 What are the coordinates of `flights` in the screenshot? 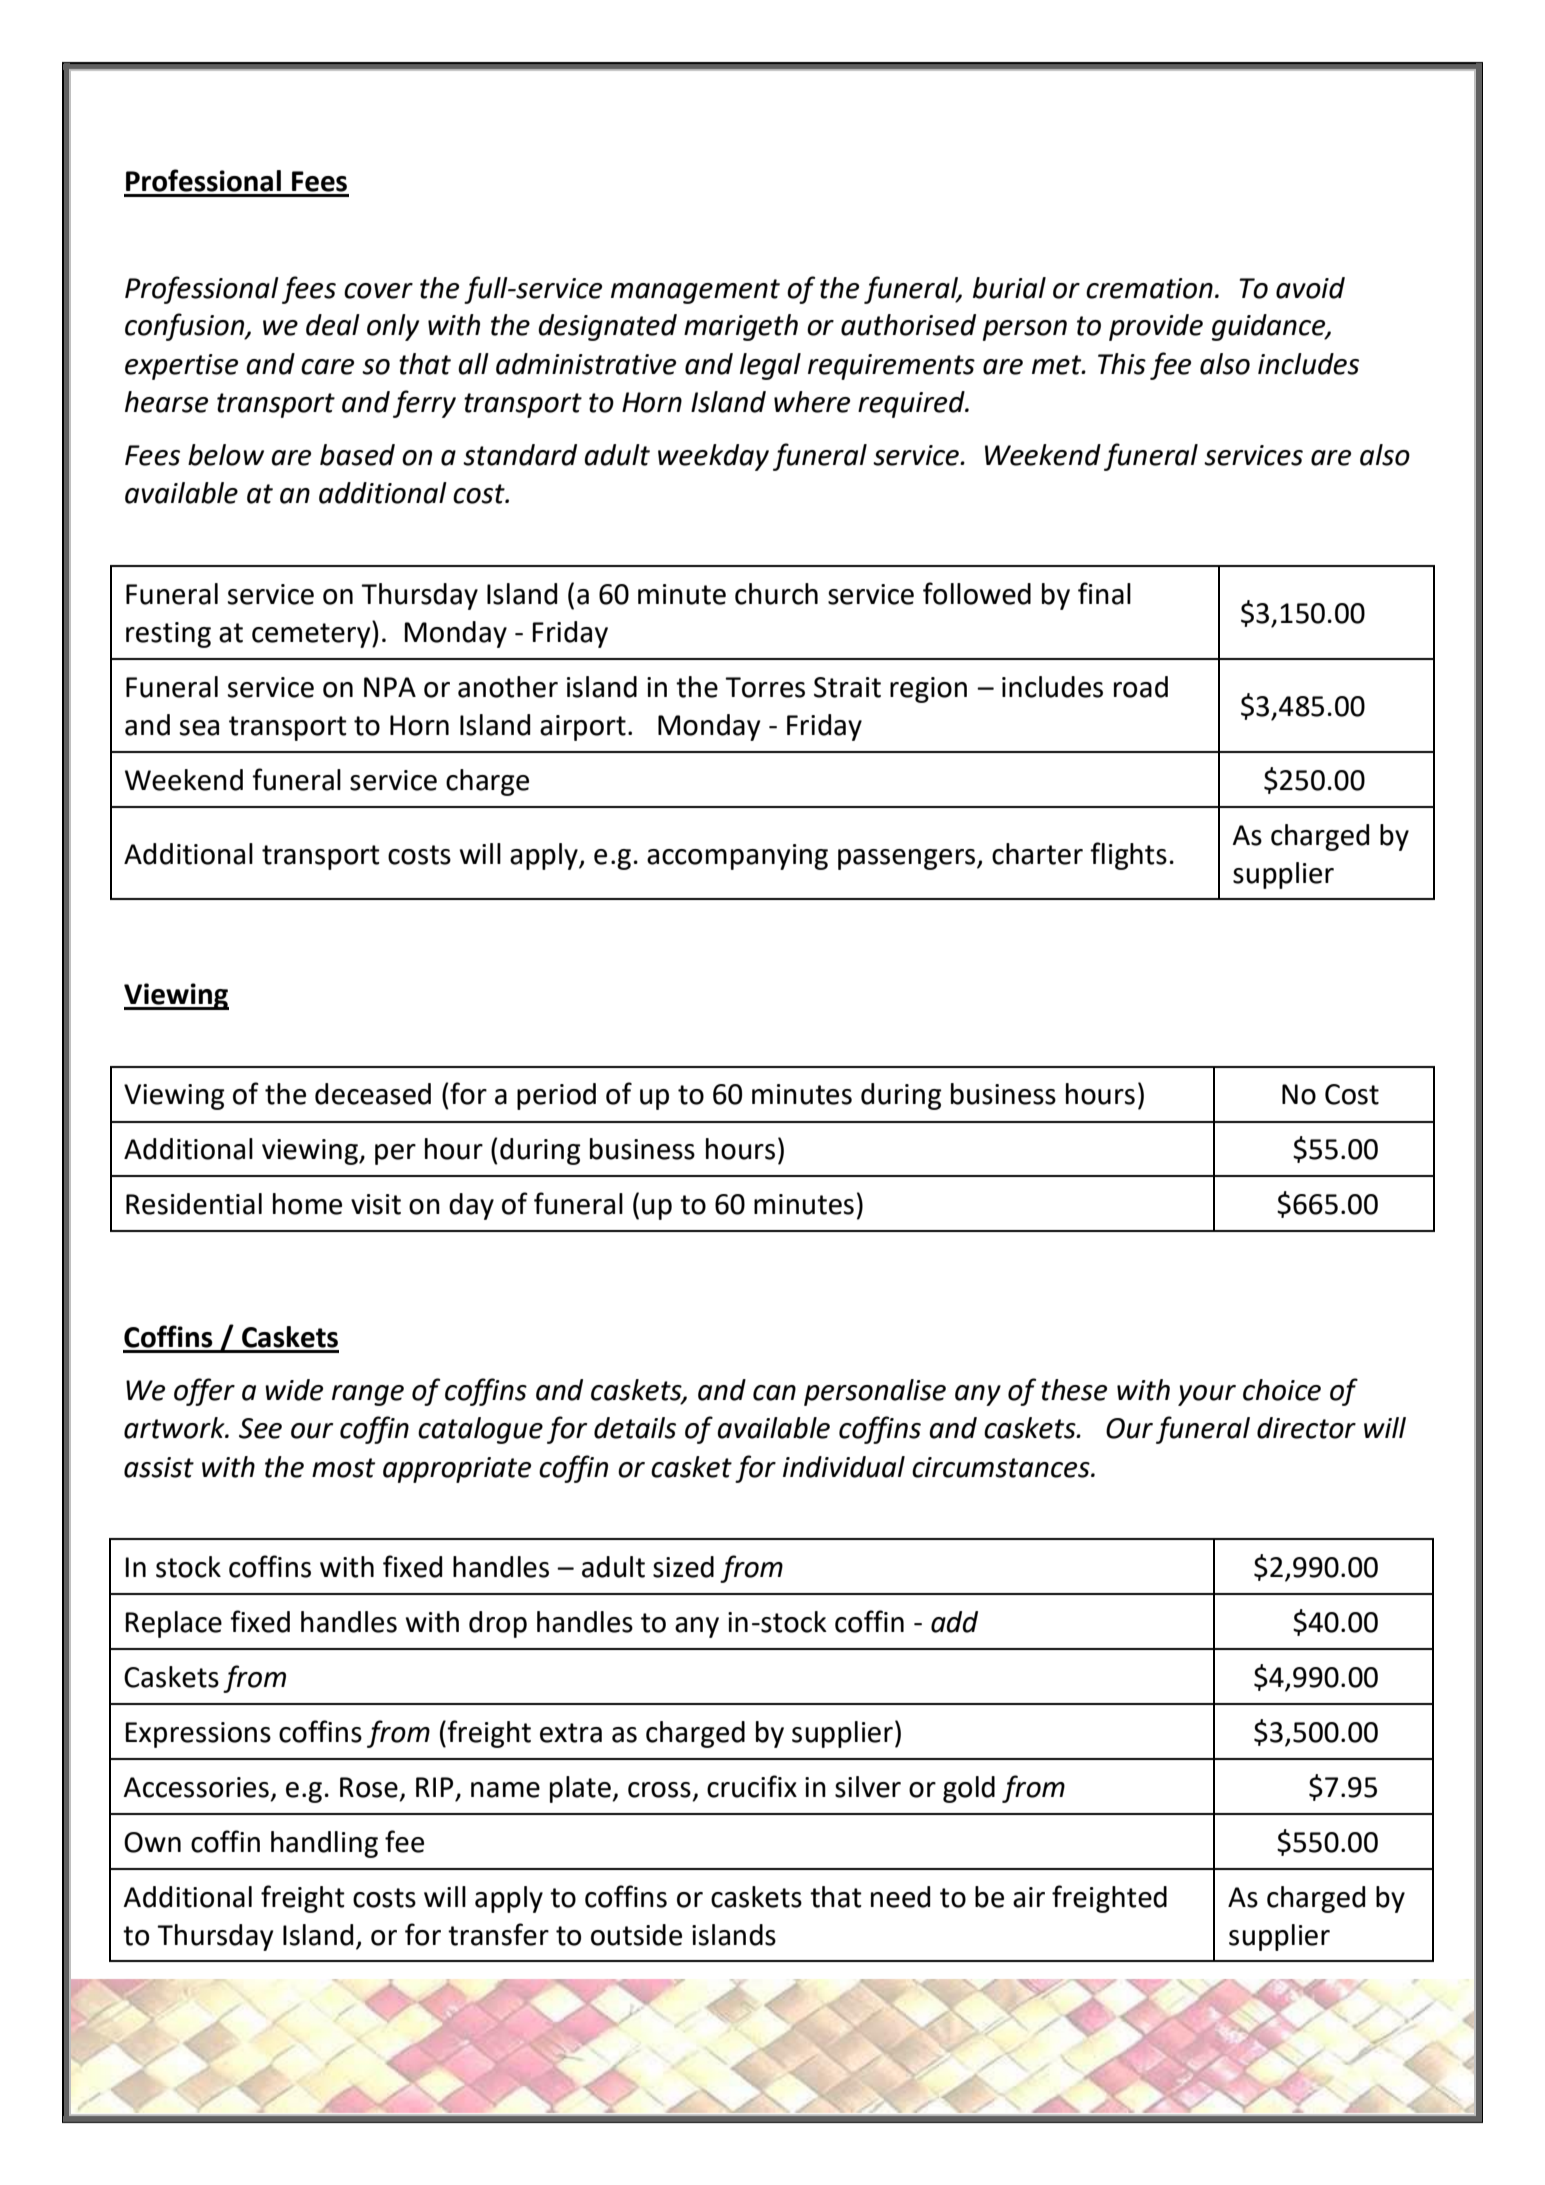 It's located at (1128, 856).
